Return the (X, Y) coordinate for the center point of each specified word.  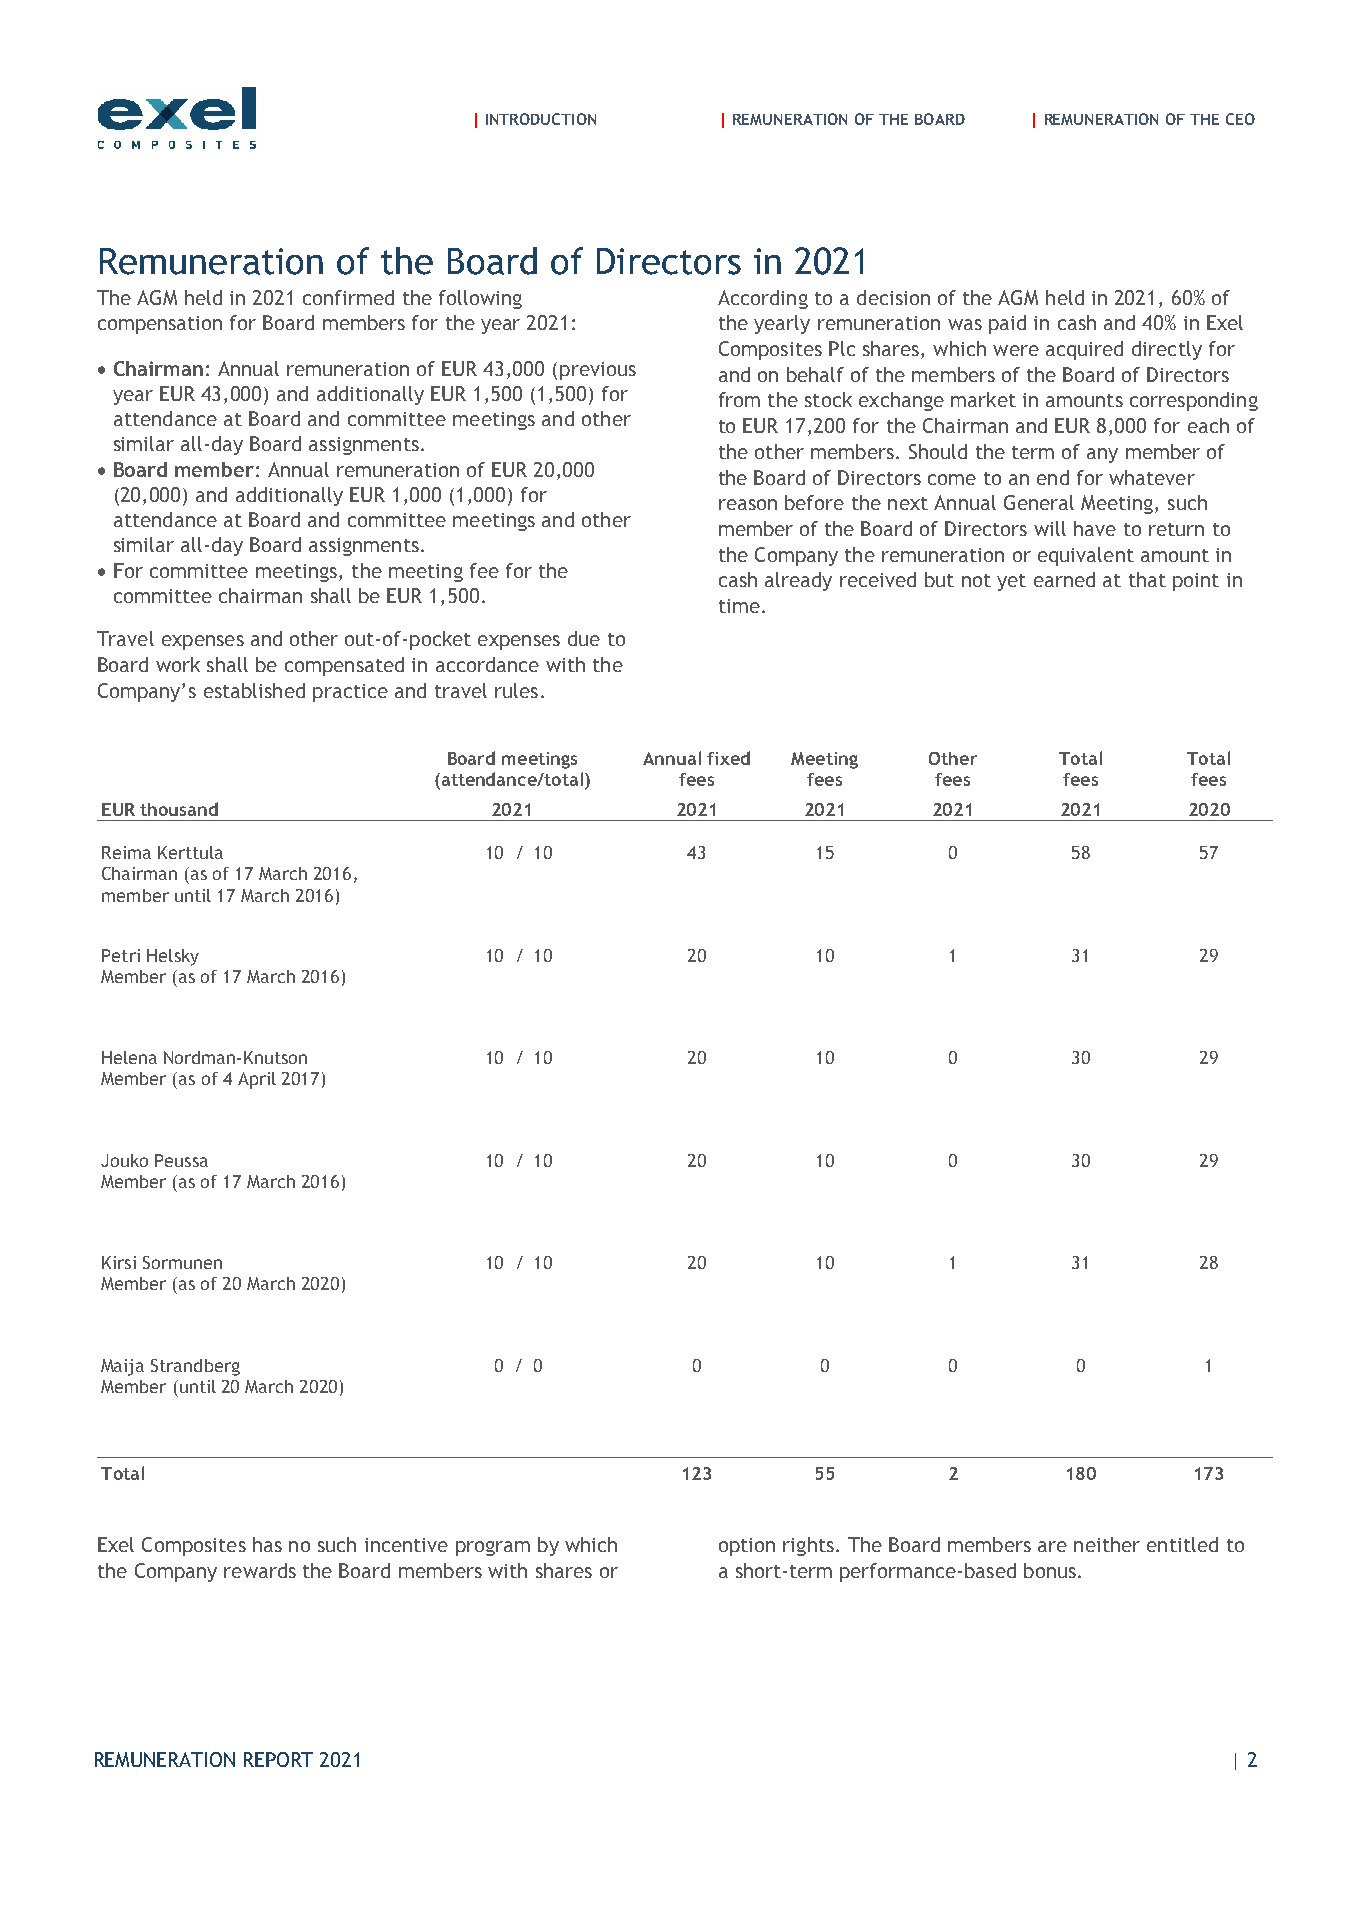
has (267, 1544)
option (747, 1547)
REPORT (278, 1759)
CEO (1240, 119)
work (178, 664)
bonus (1050, 1570)
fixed (728, 758)
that (1147, 579)
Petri (121, 955)
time (739, 606)
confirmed (348, 297)
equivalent (1086, 556)
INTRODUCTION (541, 119)
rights (808, 1546)
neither (1107, 1544)
